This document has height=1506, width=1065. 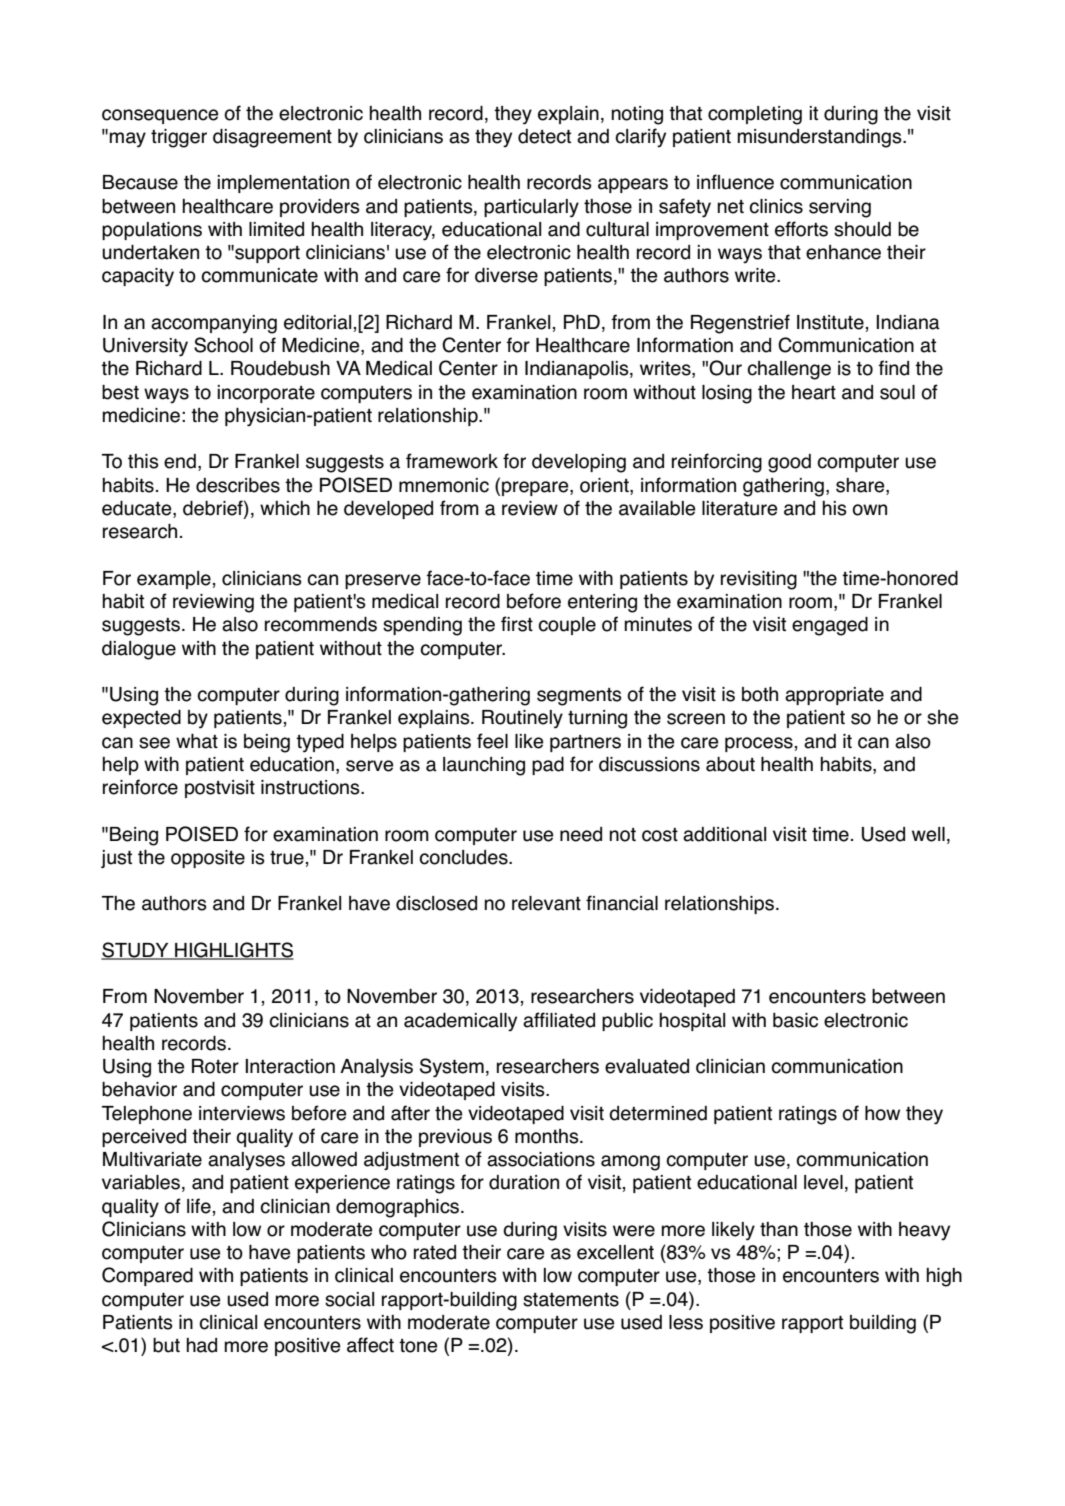 I want to click on misunderstandings, so click(x=820, y=138).
